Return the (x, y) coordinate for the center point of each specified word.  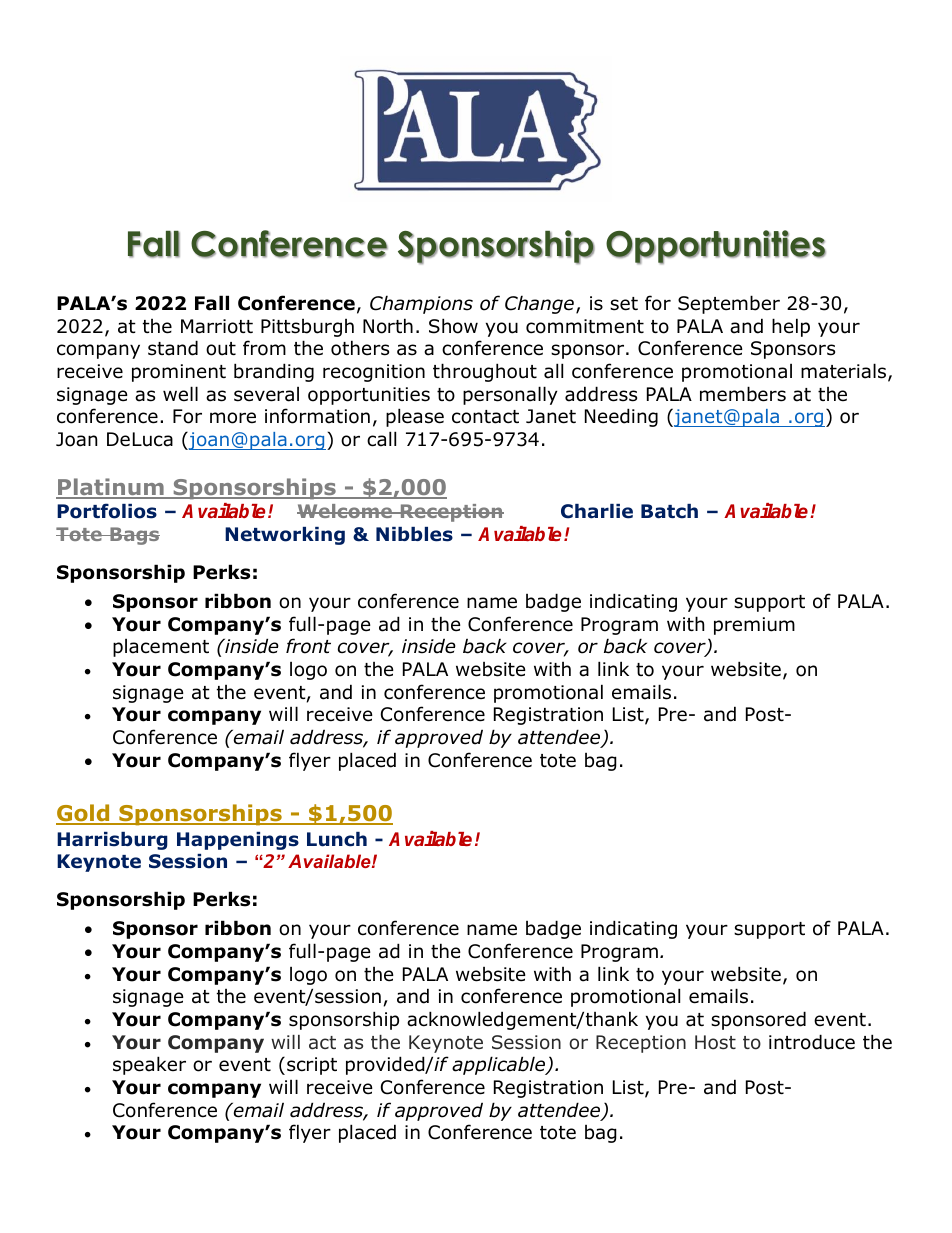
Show (453, 326)
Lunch (337, 839)
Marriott (217, 326)
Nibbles (414, 534)
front (308, 646)
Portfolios (107, 511)
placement (161, 648)
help (791, 327)
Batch (669, 511)
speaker (149, 1065)
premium (754, 626)
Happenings (238, 841)
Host (715, 1042)
